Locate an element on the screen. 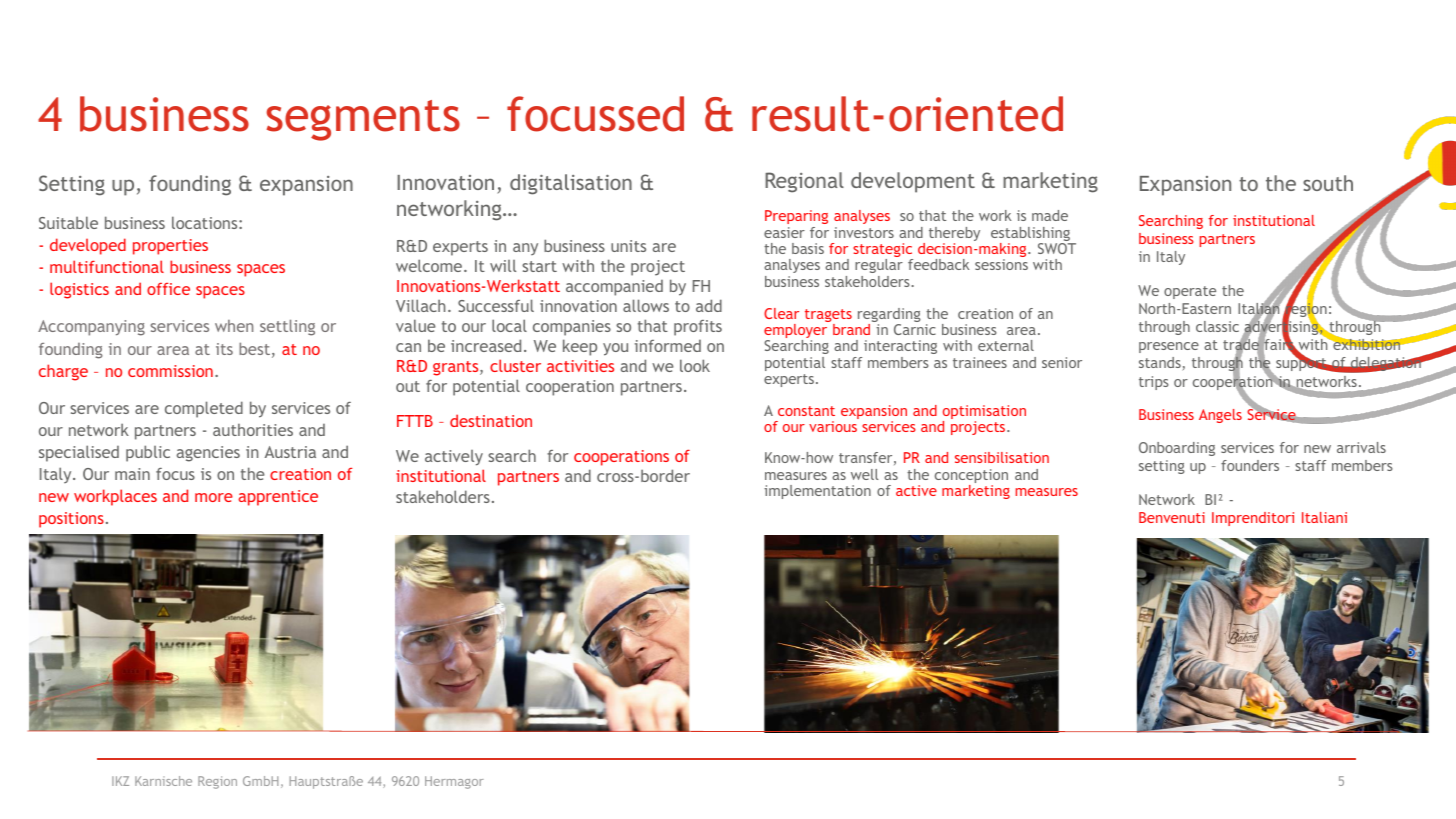 Image resolution: width=1456 pixels, height=819 pixels. SWOT is located at coordinates (1057, 248).
